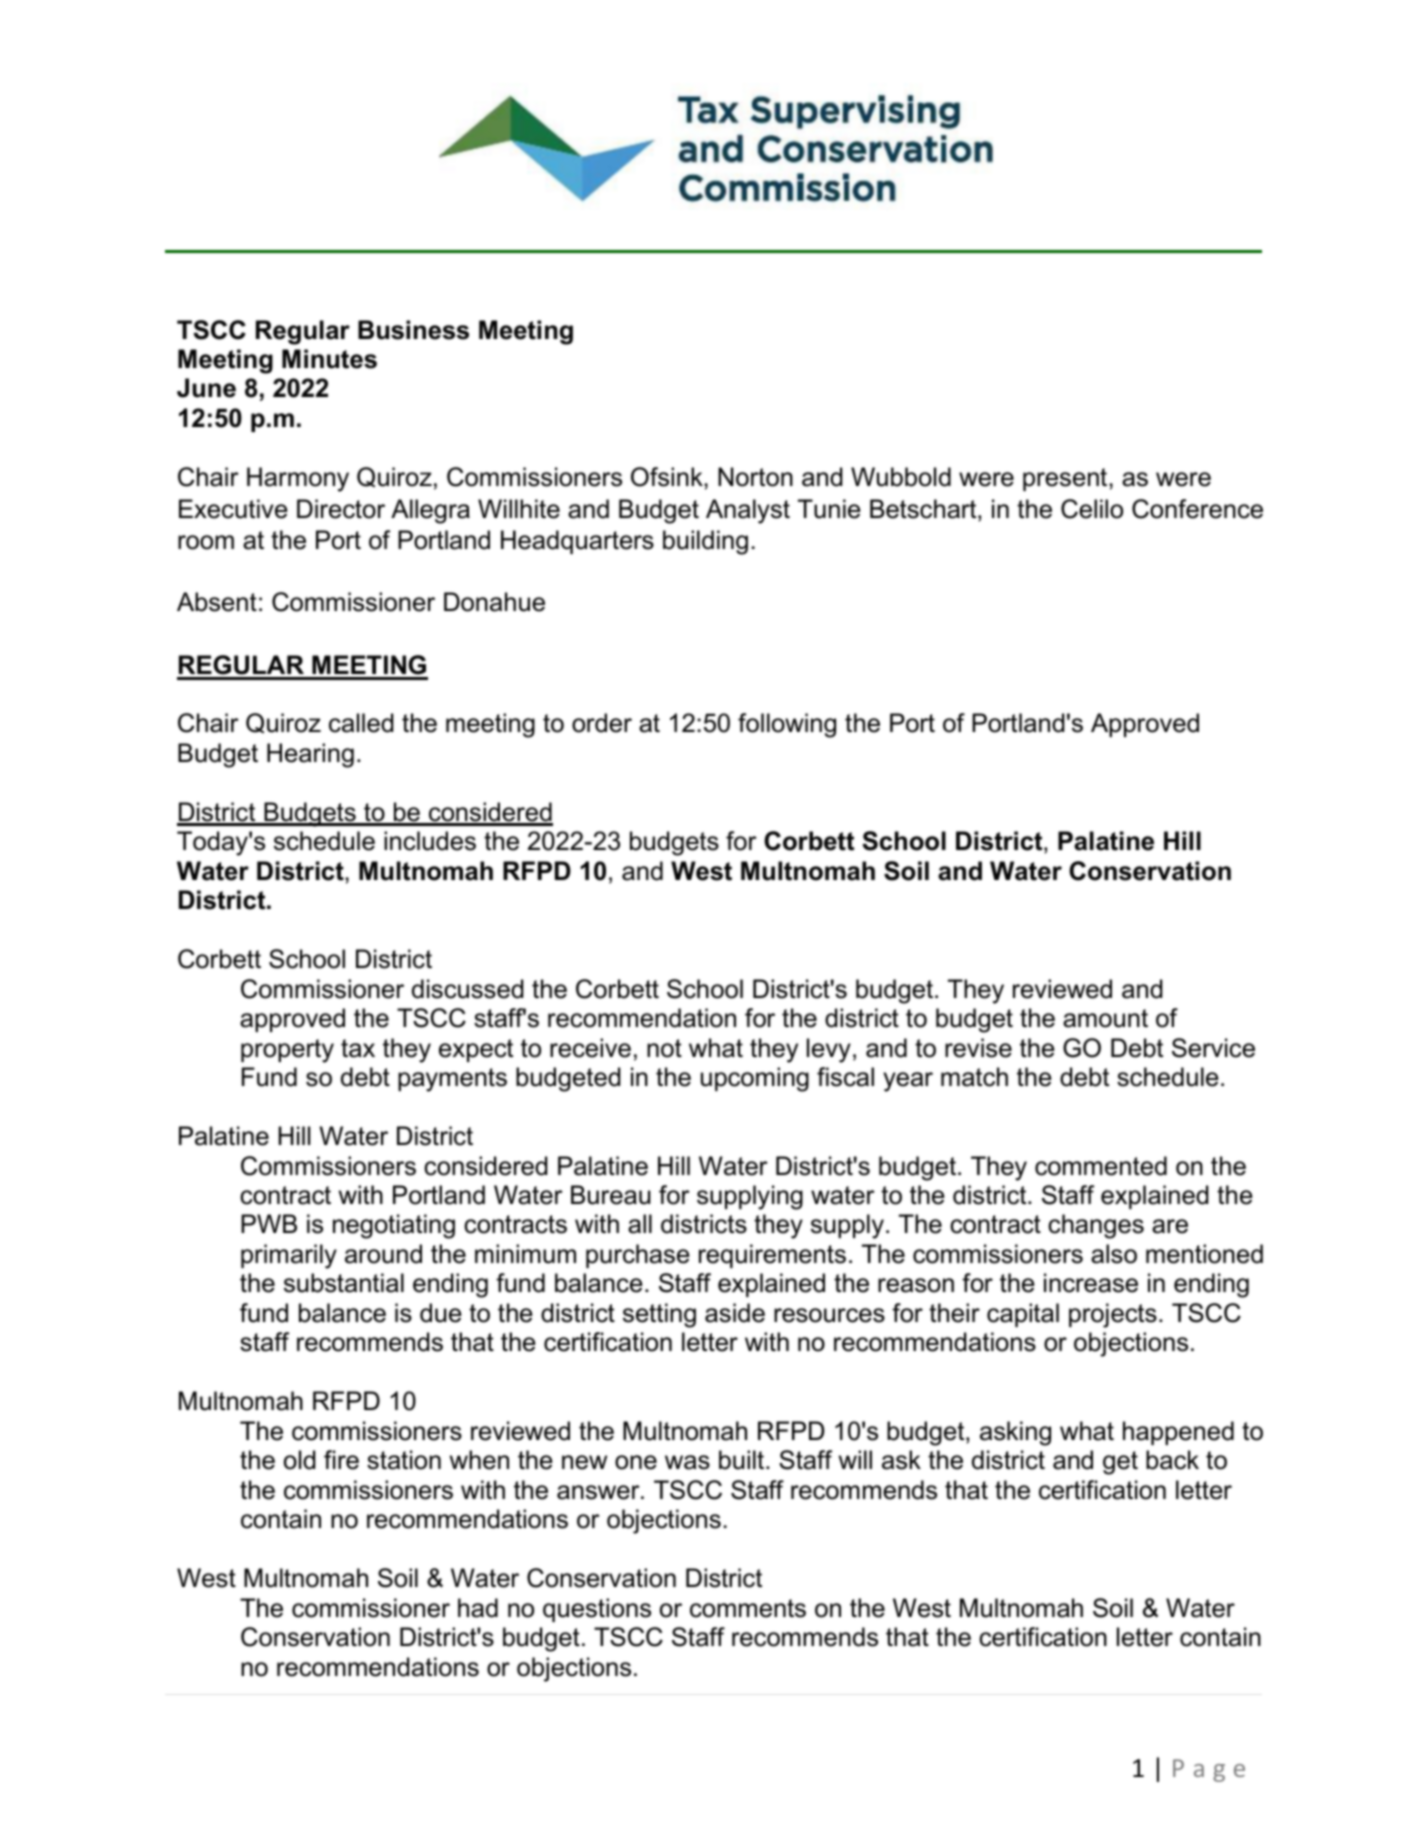 This image has height=1846, width=1426. What do you see at coordinates (478, 1608) in the image?
I see `had` at bounding box center [478, 1608].
